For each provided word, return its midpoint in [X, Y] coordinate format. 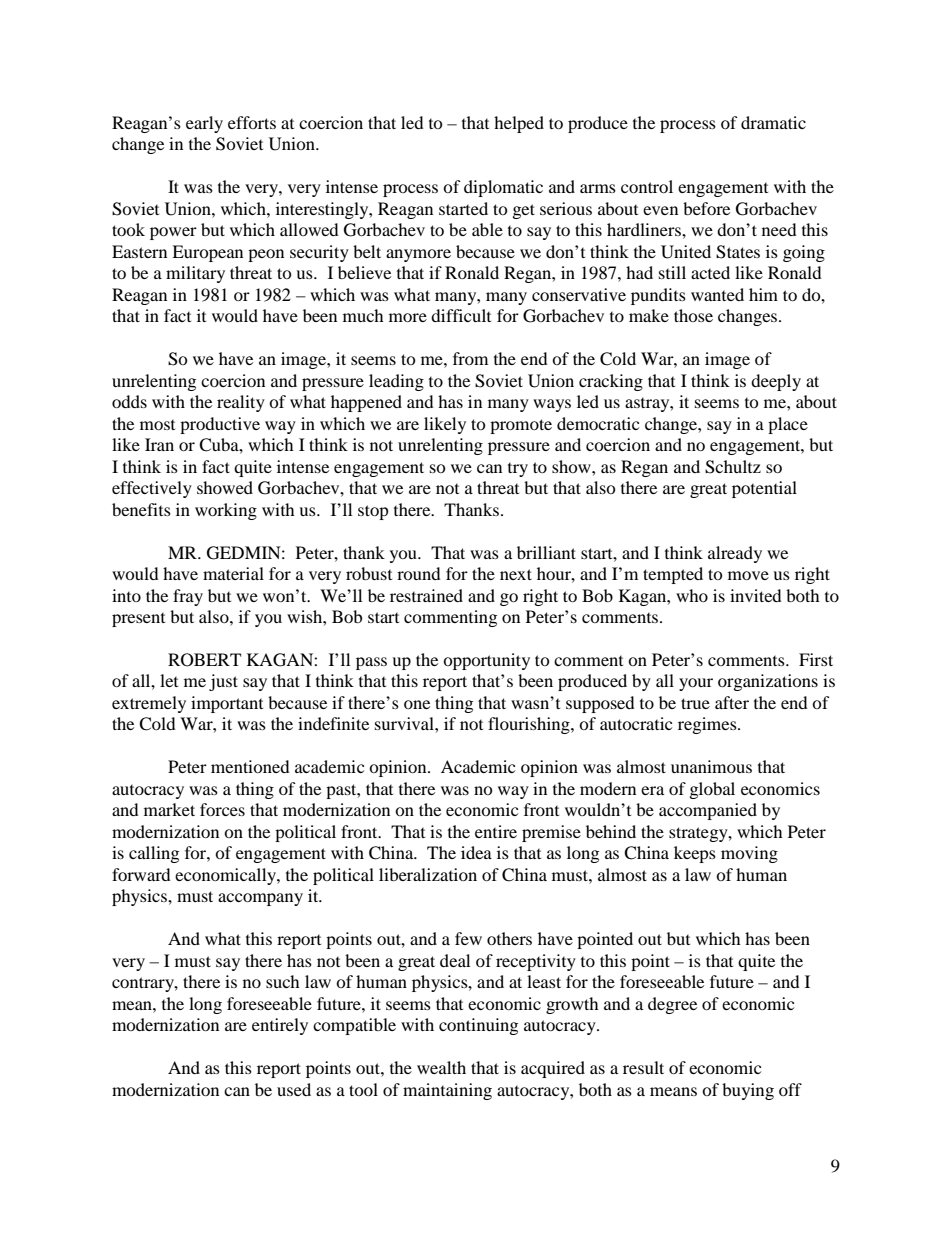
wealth [441, 1067]
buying [748, 1091]
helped [519, 124]
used [294, 1089]
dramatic [773, 122]
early [204, 124]
